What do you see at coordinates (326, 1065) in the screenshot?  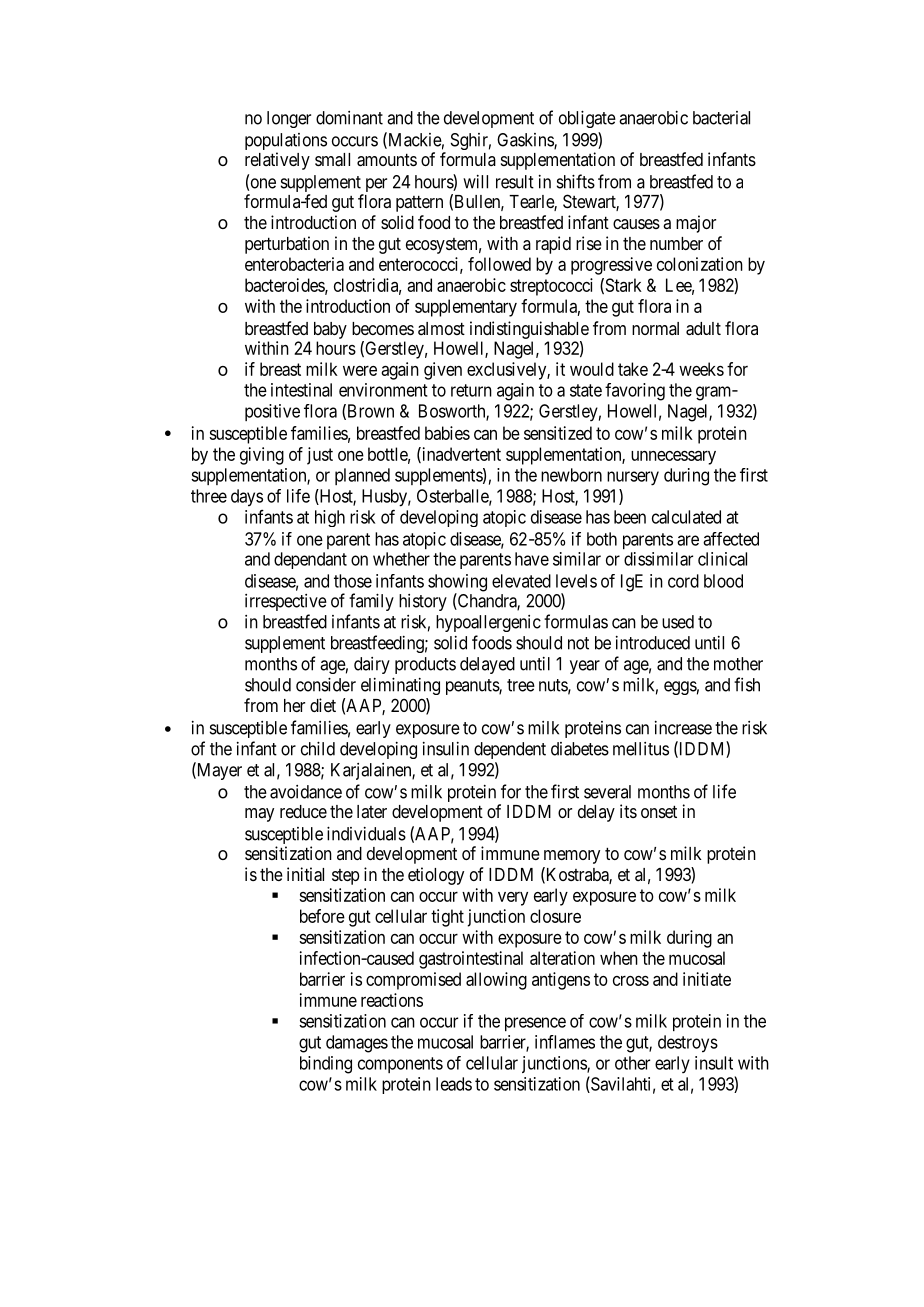 I see `binding` at bounding box center [326, 1065].
